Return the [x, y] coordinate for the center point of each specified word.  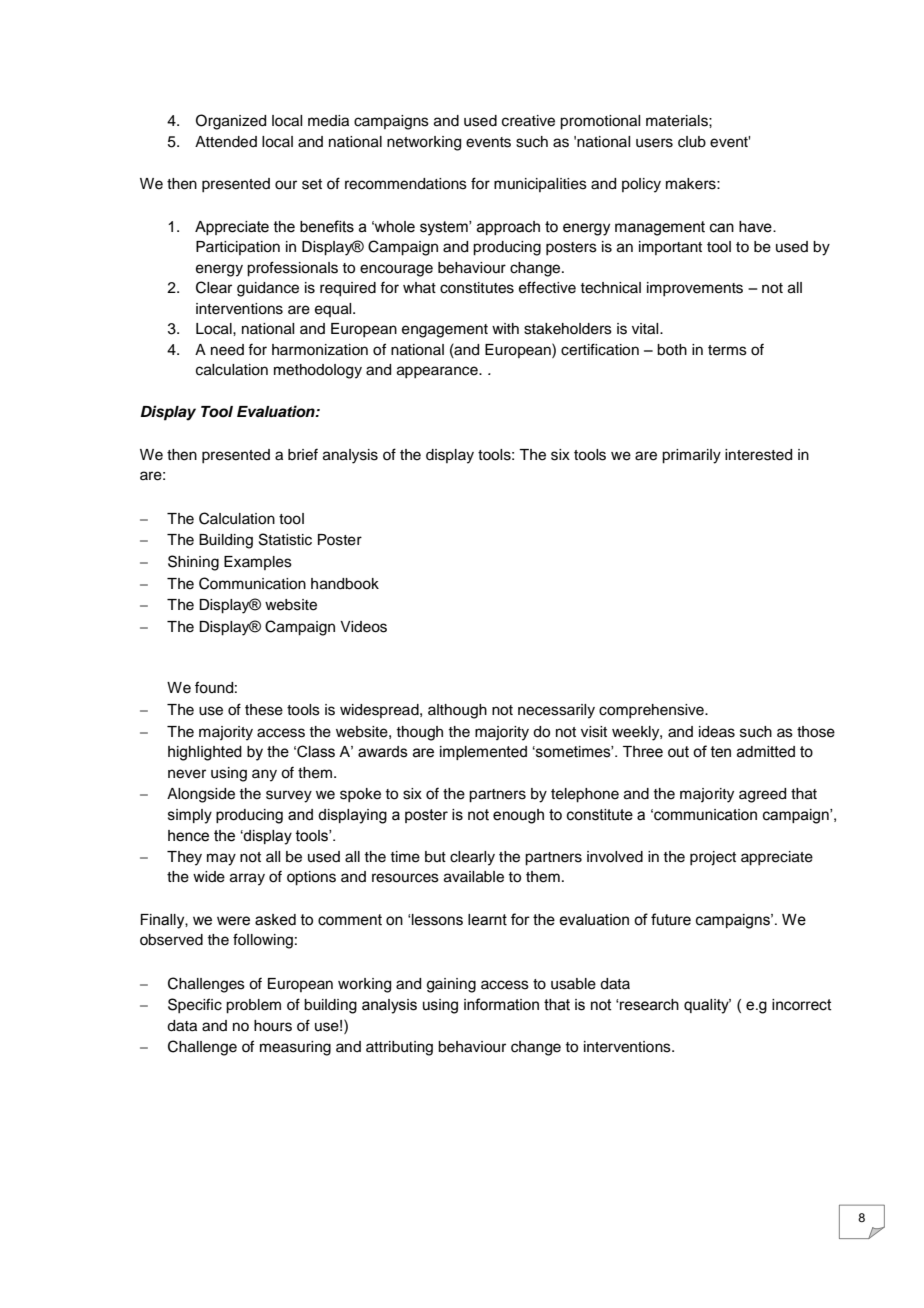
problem [253, 1006]
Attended [226, 142]
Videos [363, 627]
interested [758, 455]
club [692, 142]
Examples [258, 563]
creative [528, 121]
